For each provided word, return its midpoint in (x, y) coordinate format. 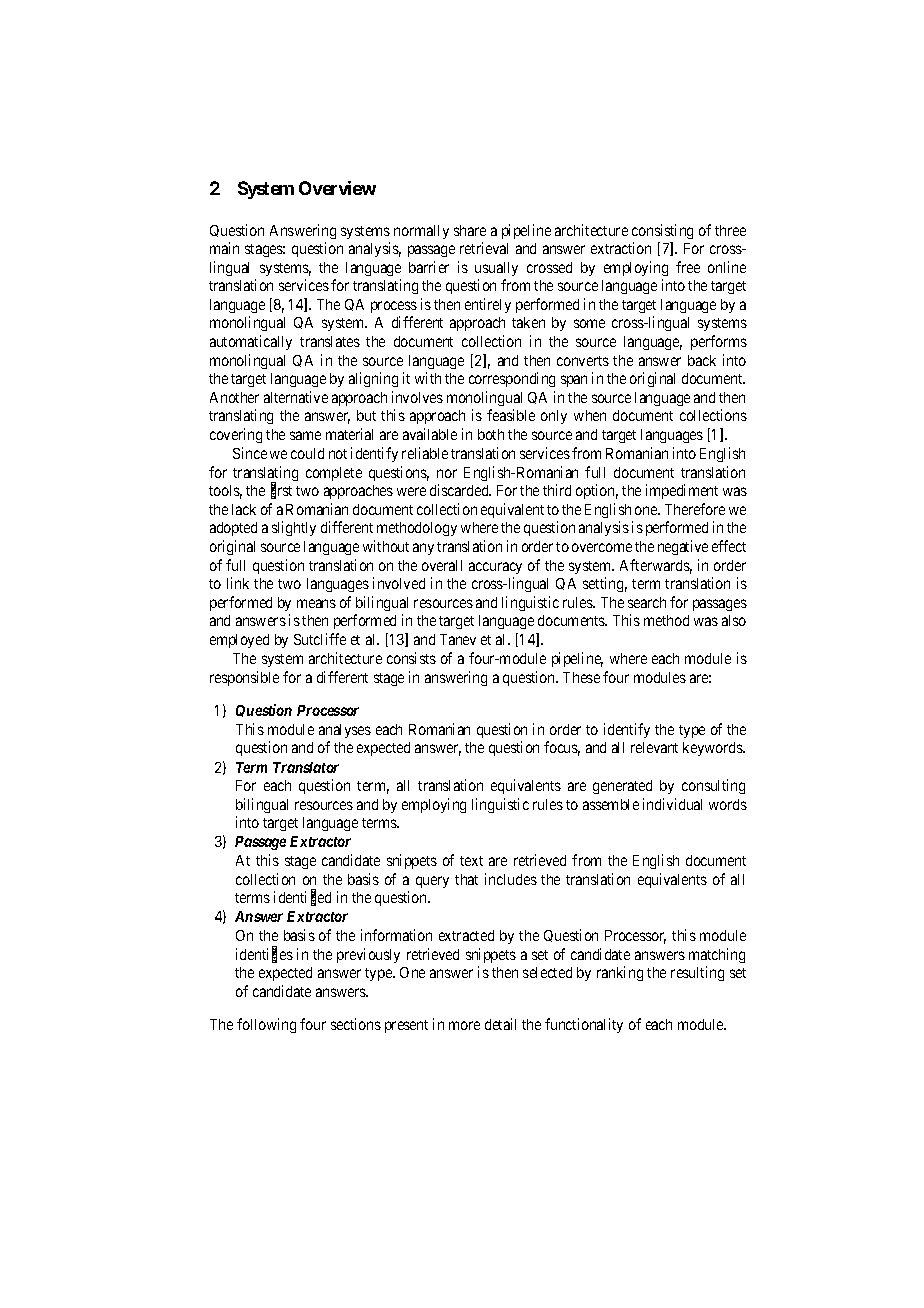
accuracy (495, 568)
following (266, 1025)
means (316, 603)
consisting (662, 231)
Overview (337, 188)
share (470, 230)
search (647, 602)
